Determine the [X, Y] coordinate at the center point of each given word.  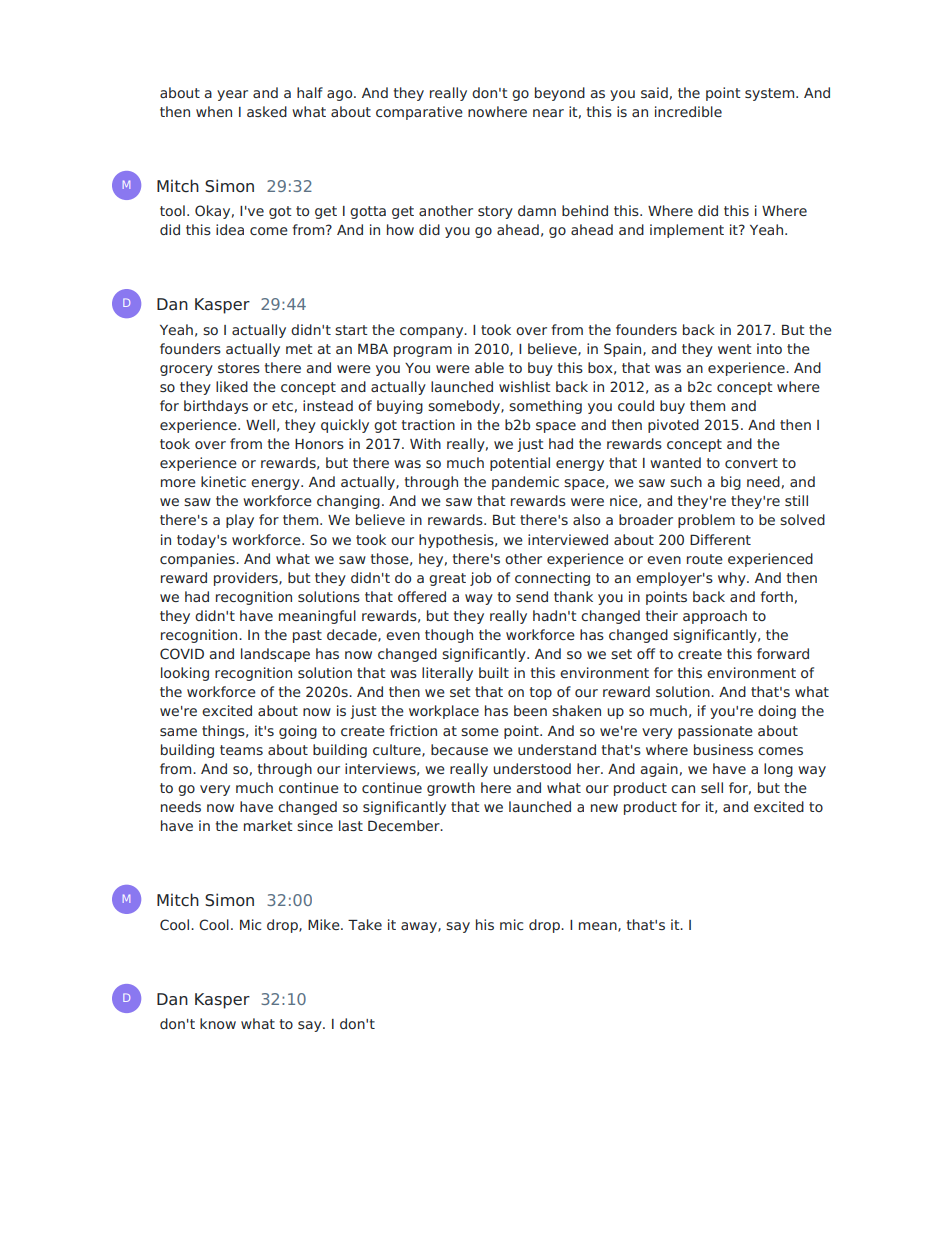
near [548, 113]
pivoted [673, 426]
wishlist [525, 386]
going [298, 732]
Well [260, 424]
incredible [688, 111]
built [494, 672]
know [218, 1023]
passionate [715, 732]
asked [267, 111]
